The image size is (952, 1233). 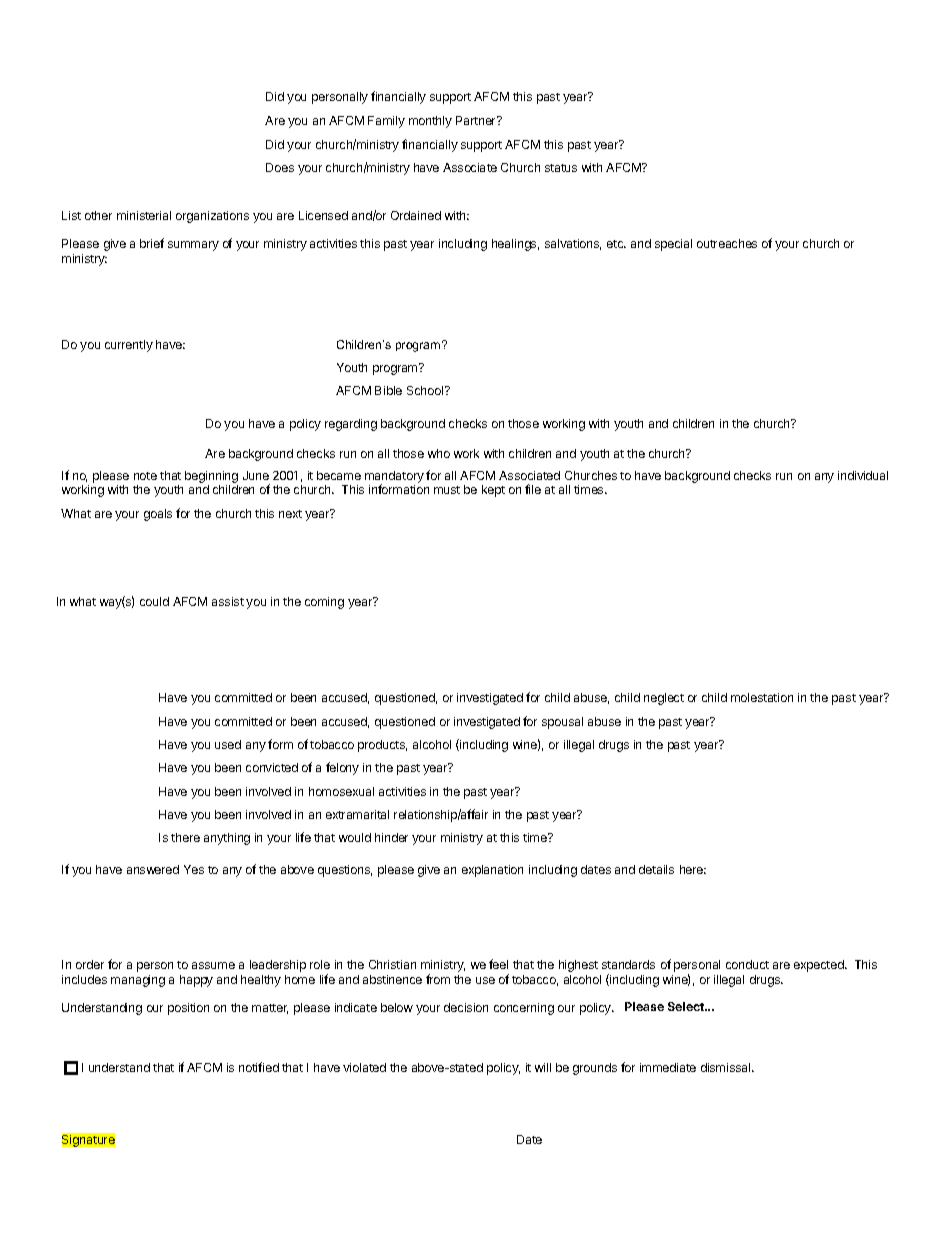 I want to click on Signature, so click(x=88, y=1140).
